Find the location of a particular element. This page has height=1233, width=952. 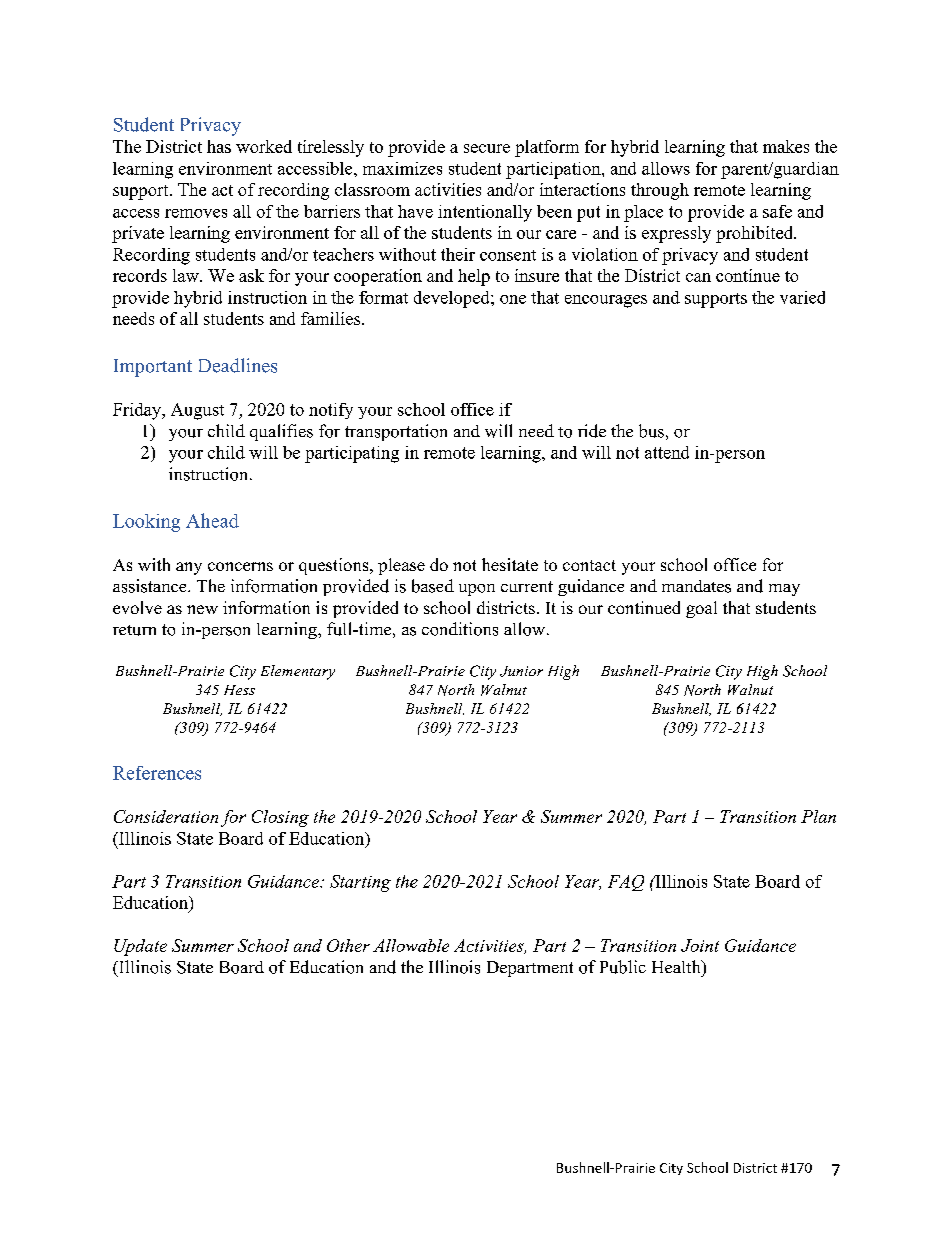

has is located at coordinates (219, 146).
